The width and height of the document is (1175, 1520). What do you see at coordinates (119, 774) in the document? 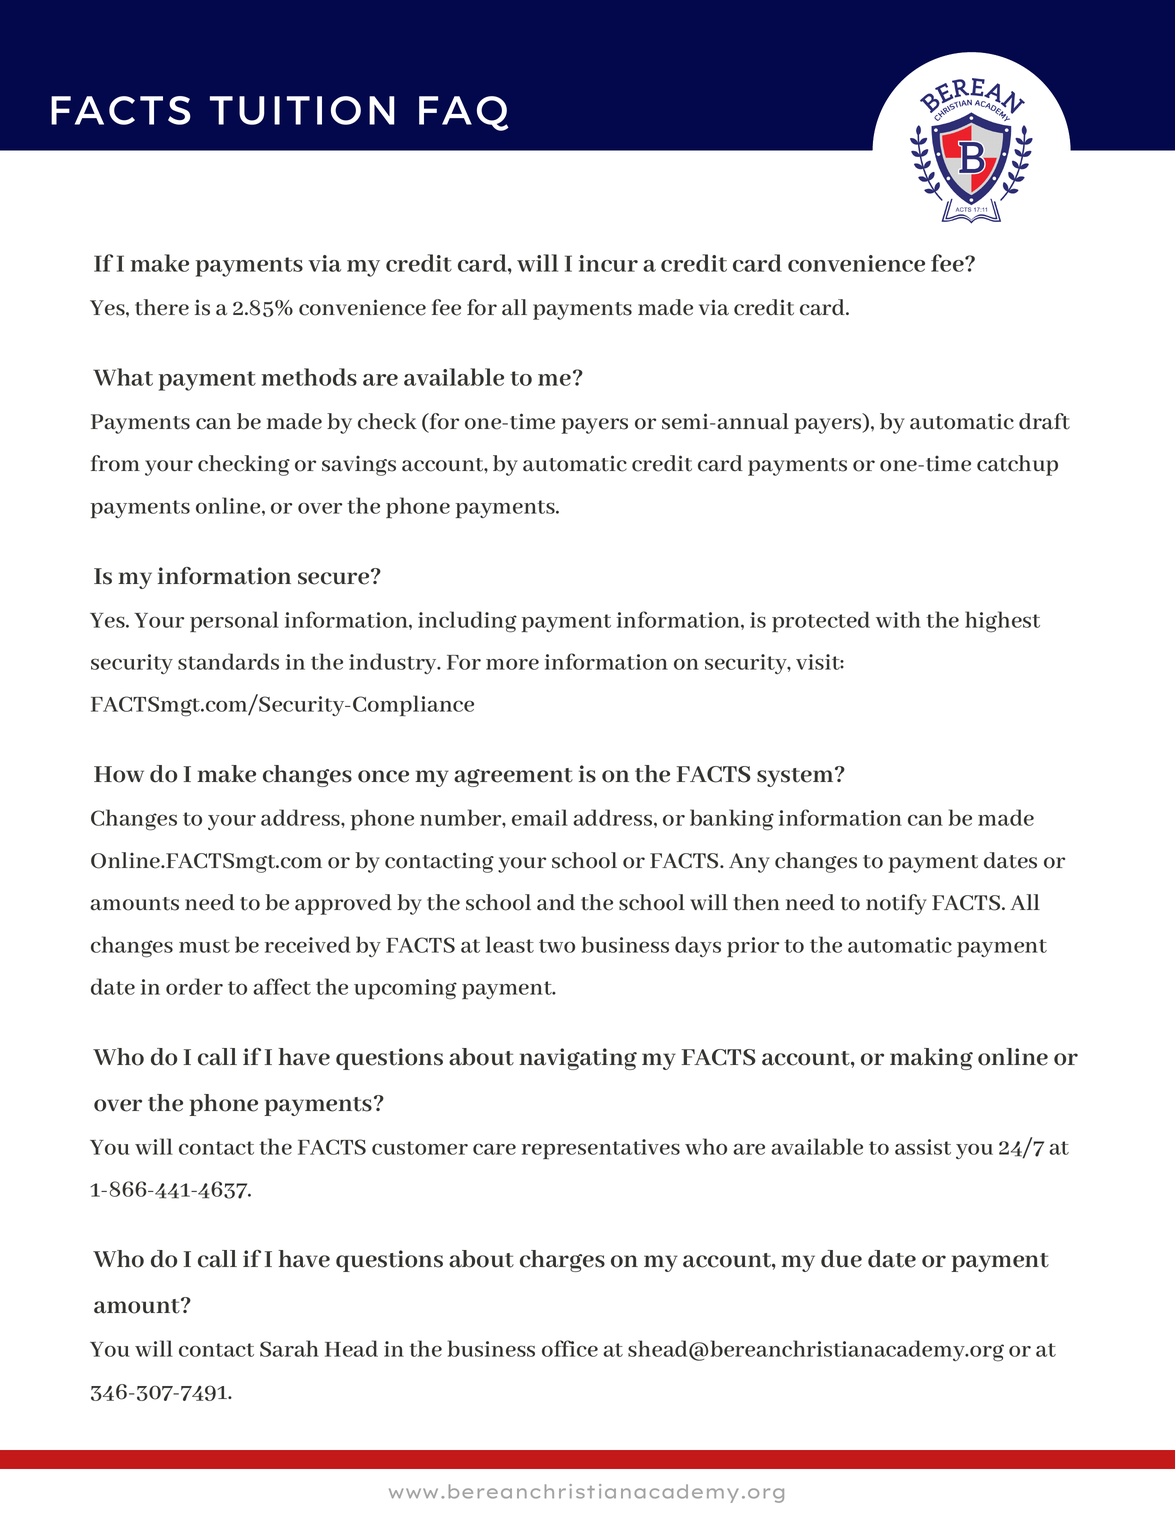
I see `How` at bounding box center [119, 774].
